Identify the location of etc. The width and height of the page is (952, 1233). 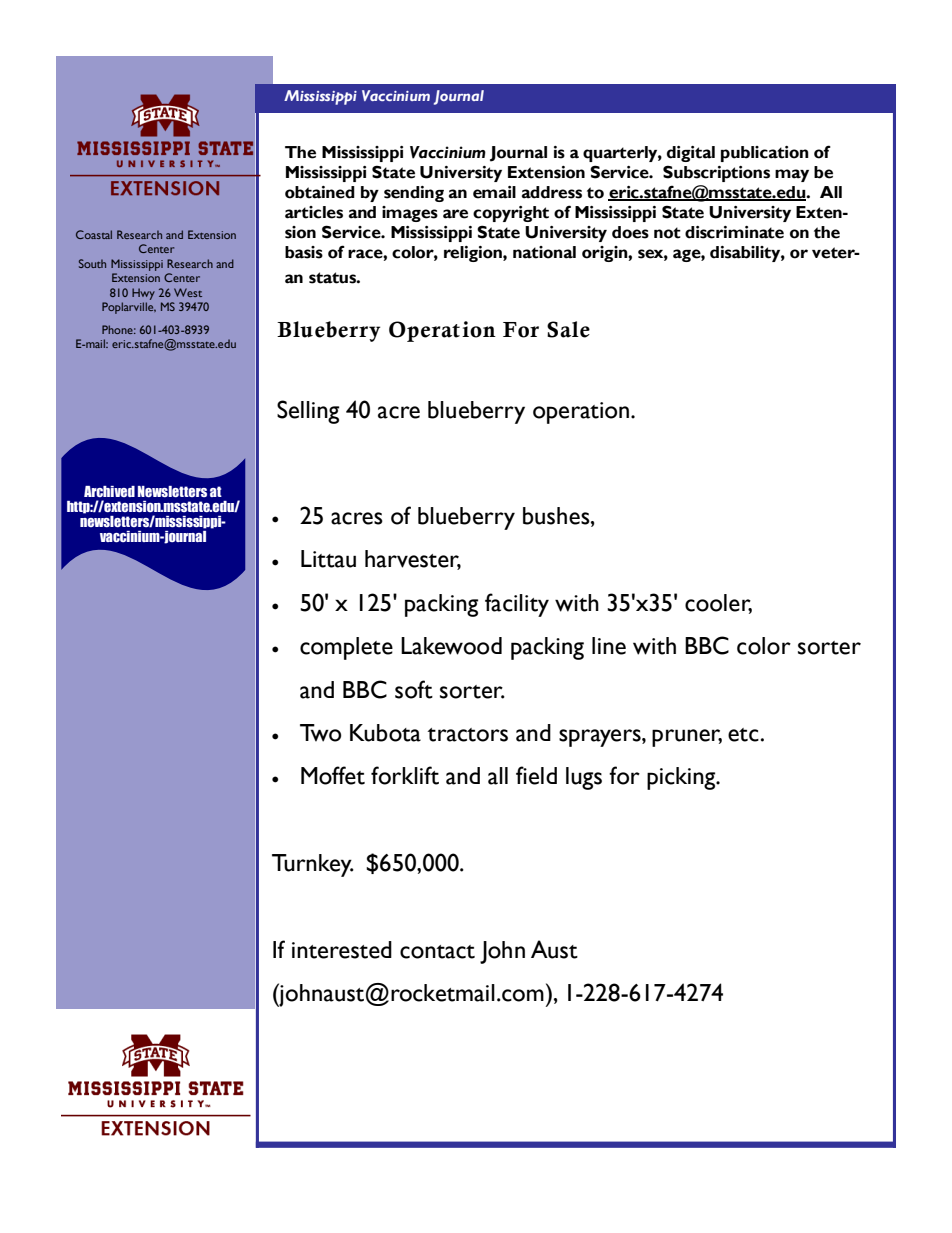
(743, 735).
